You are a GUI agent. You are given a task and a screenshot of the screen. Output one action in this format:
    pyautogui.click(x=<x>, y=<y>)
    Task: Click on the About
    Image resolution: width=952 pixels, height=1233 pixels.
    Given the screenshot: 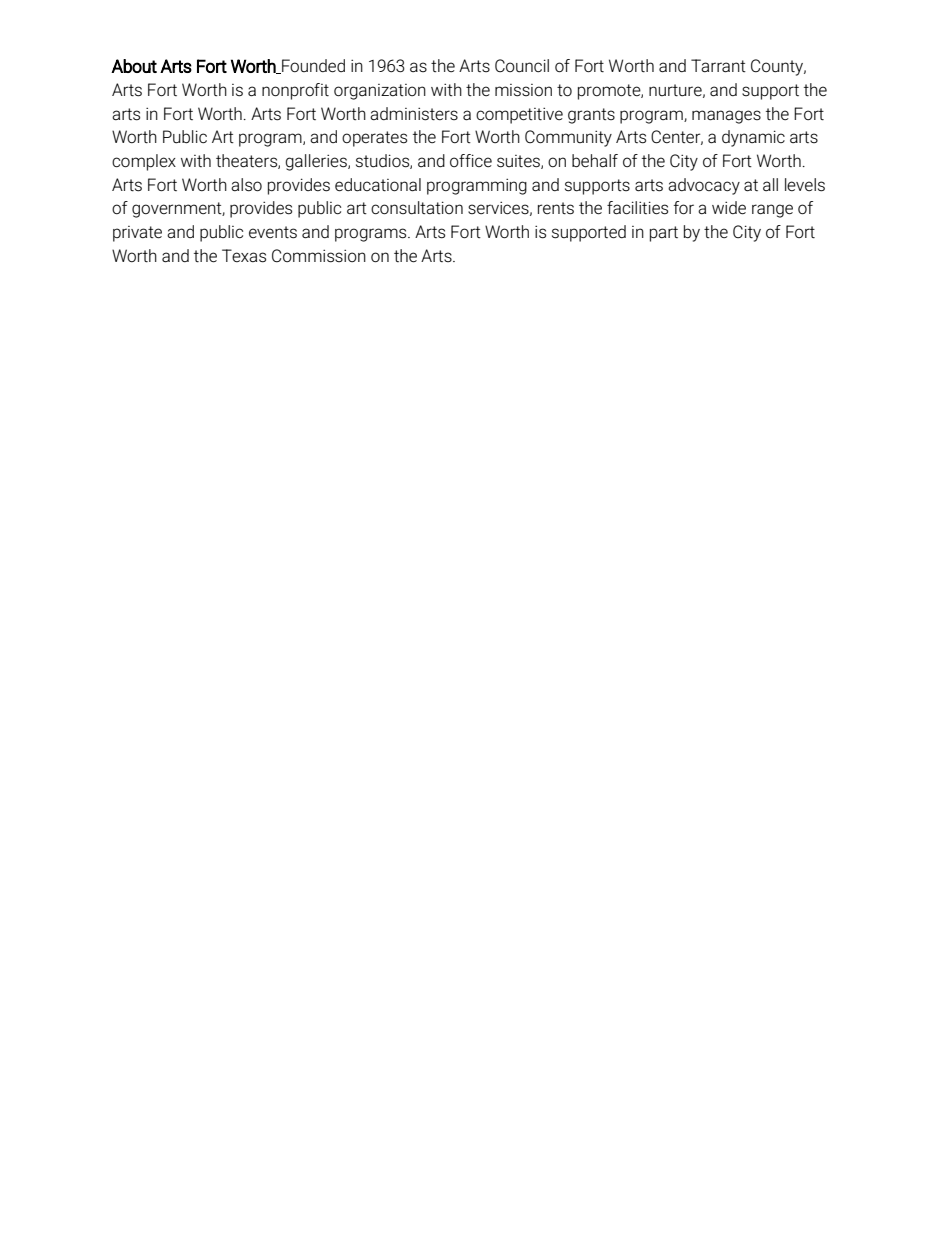 What is the action you would take?
    pyautogui.click(x=134, y=66)
